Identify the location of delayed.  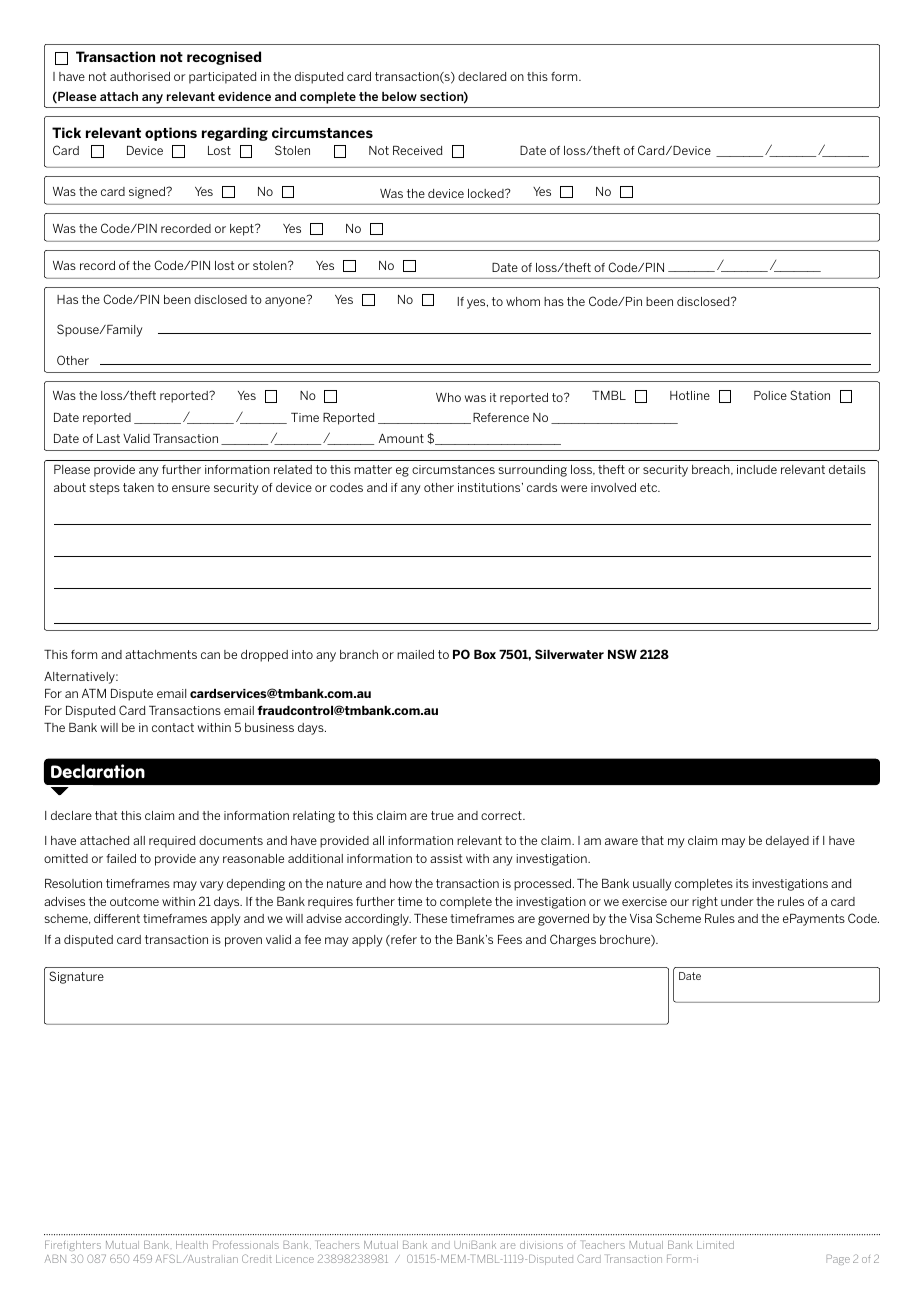
(787, 842).
